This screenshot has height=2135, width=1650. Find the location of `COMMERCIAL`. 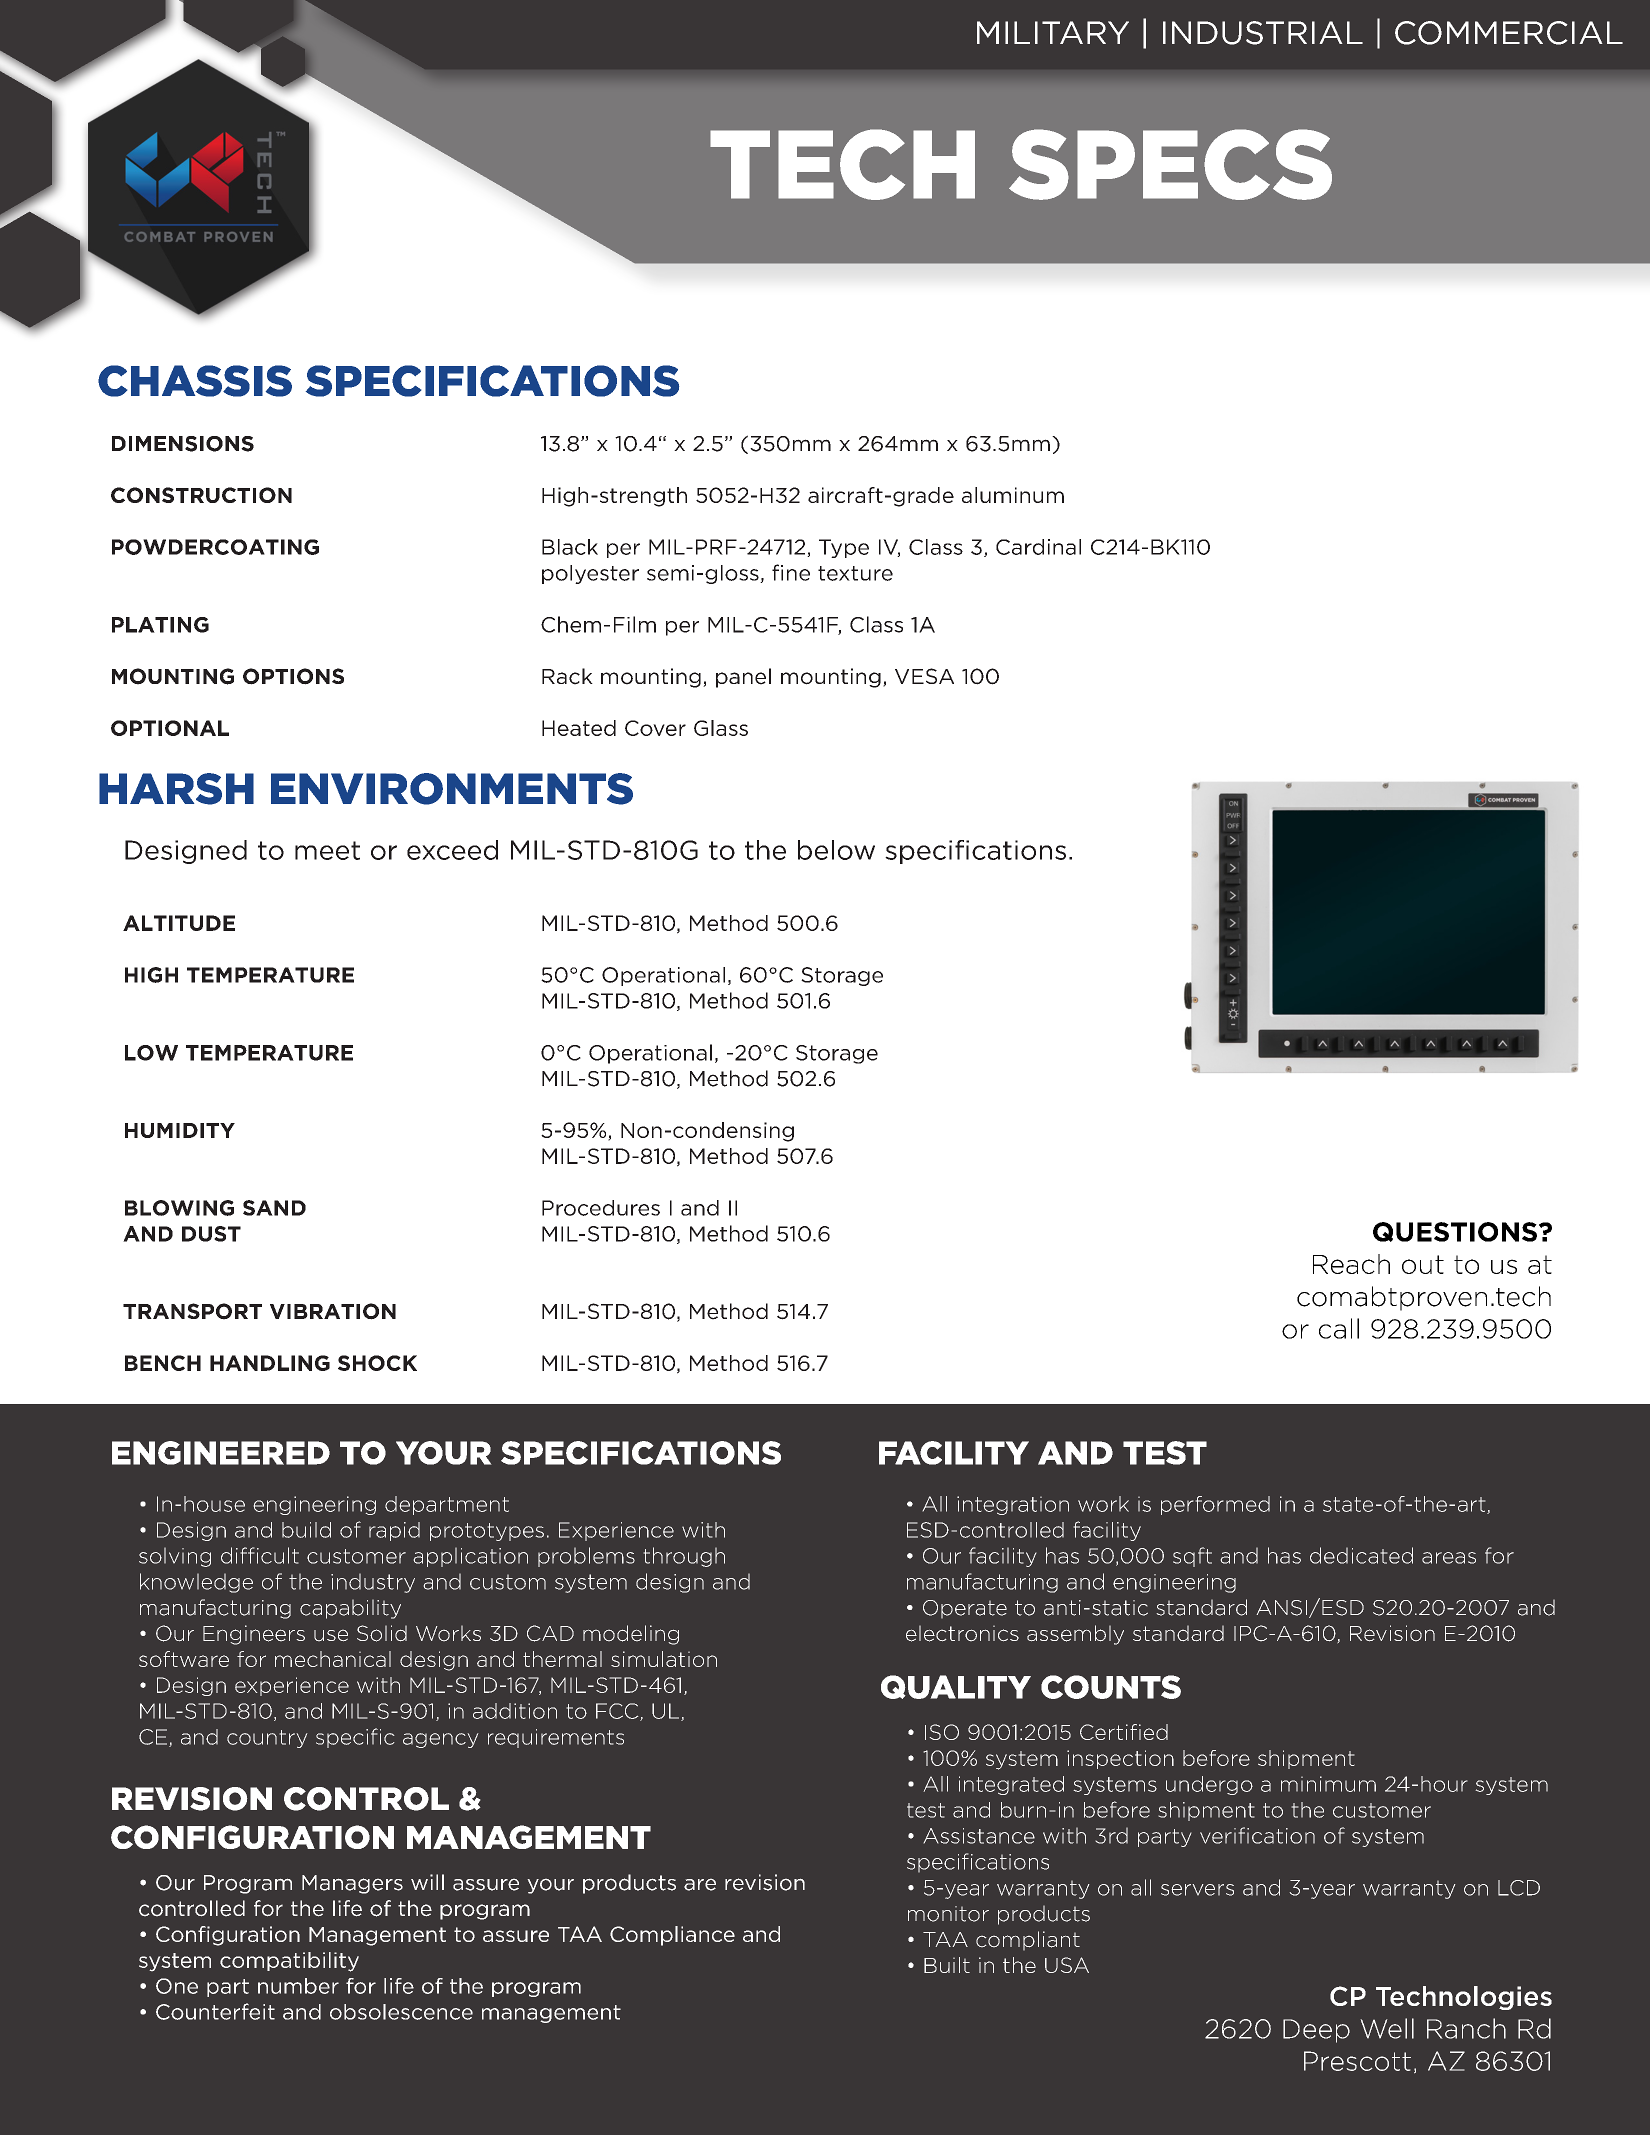

COMMERCIAL is located at coordinates (1509, 33).
